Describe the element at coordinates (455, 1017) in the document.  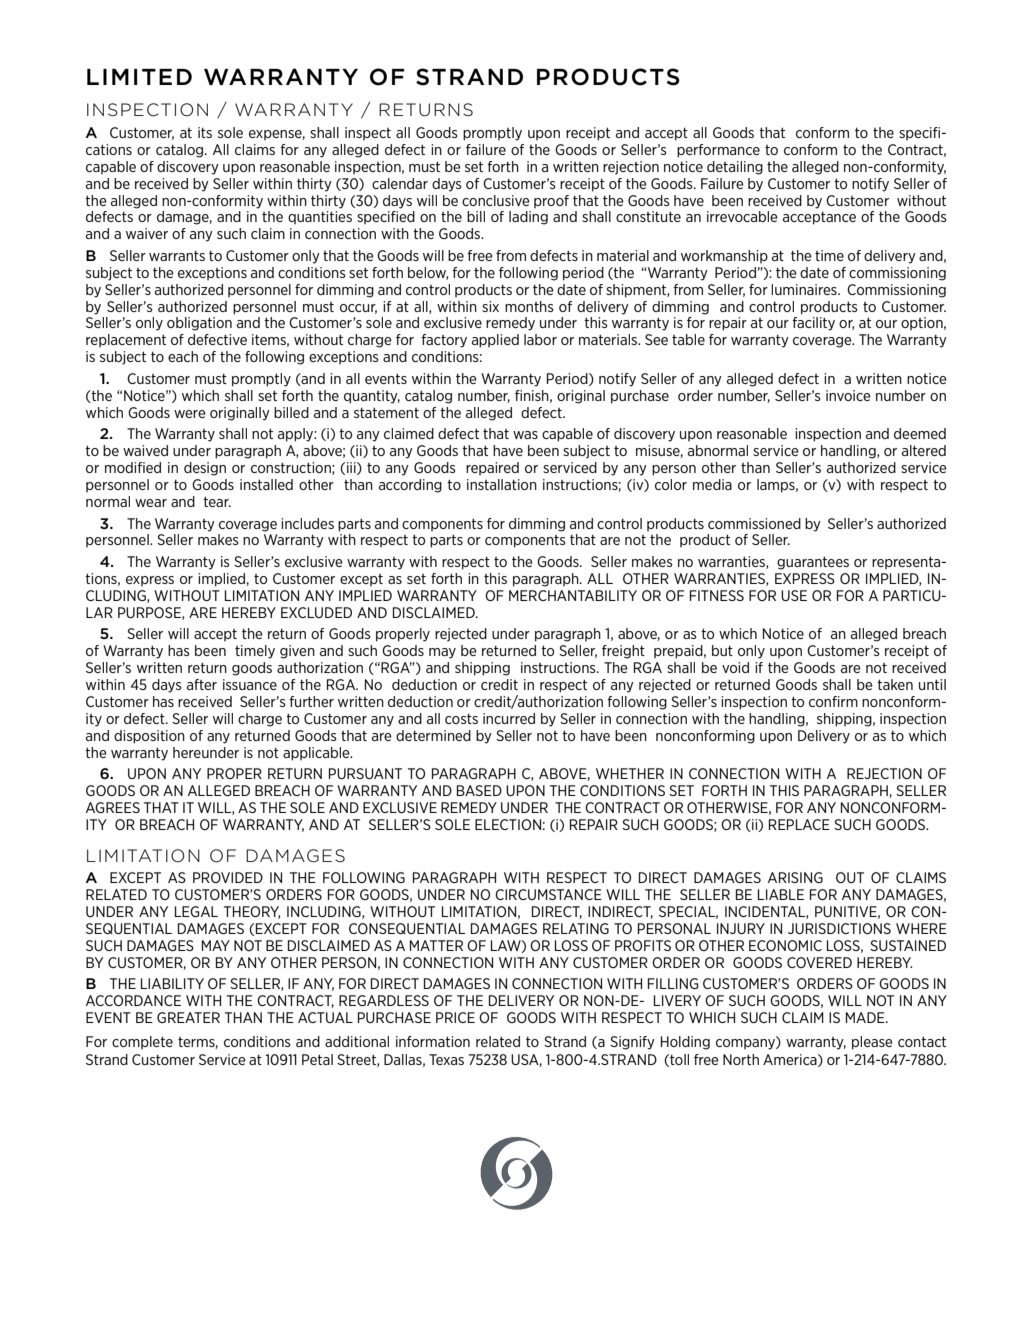
I see `PRICE` at that location.
